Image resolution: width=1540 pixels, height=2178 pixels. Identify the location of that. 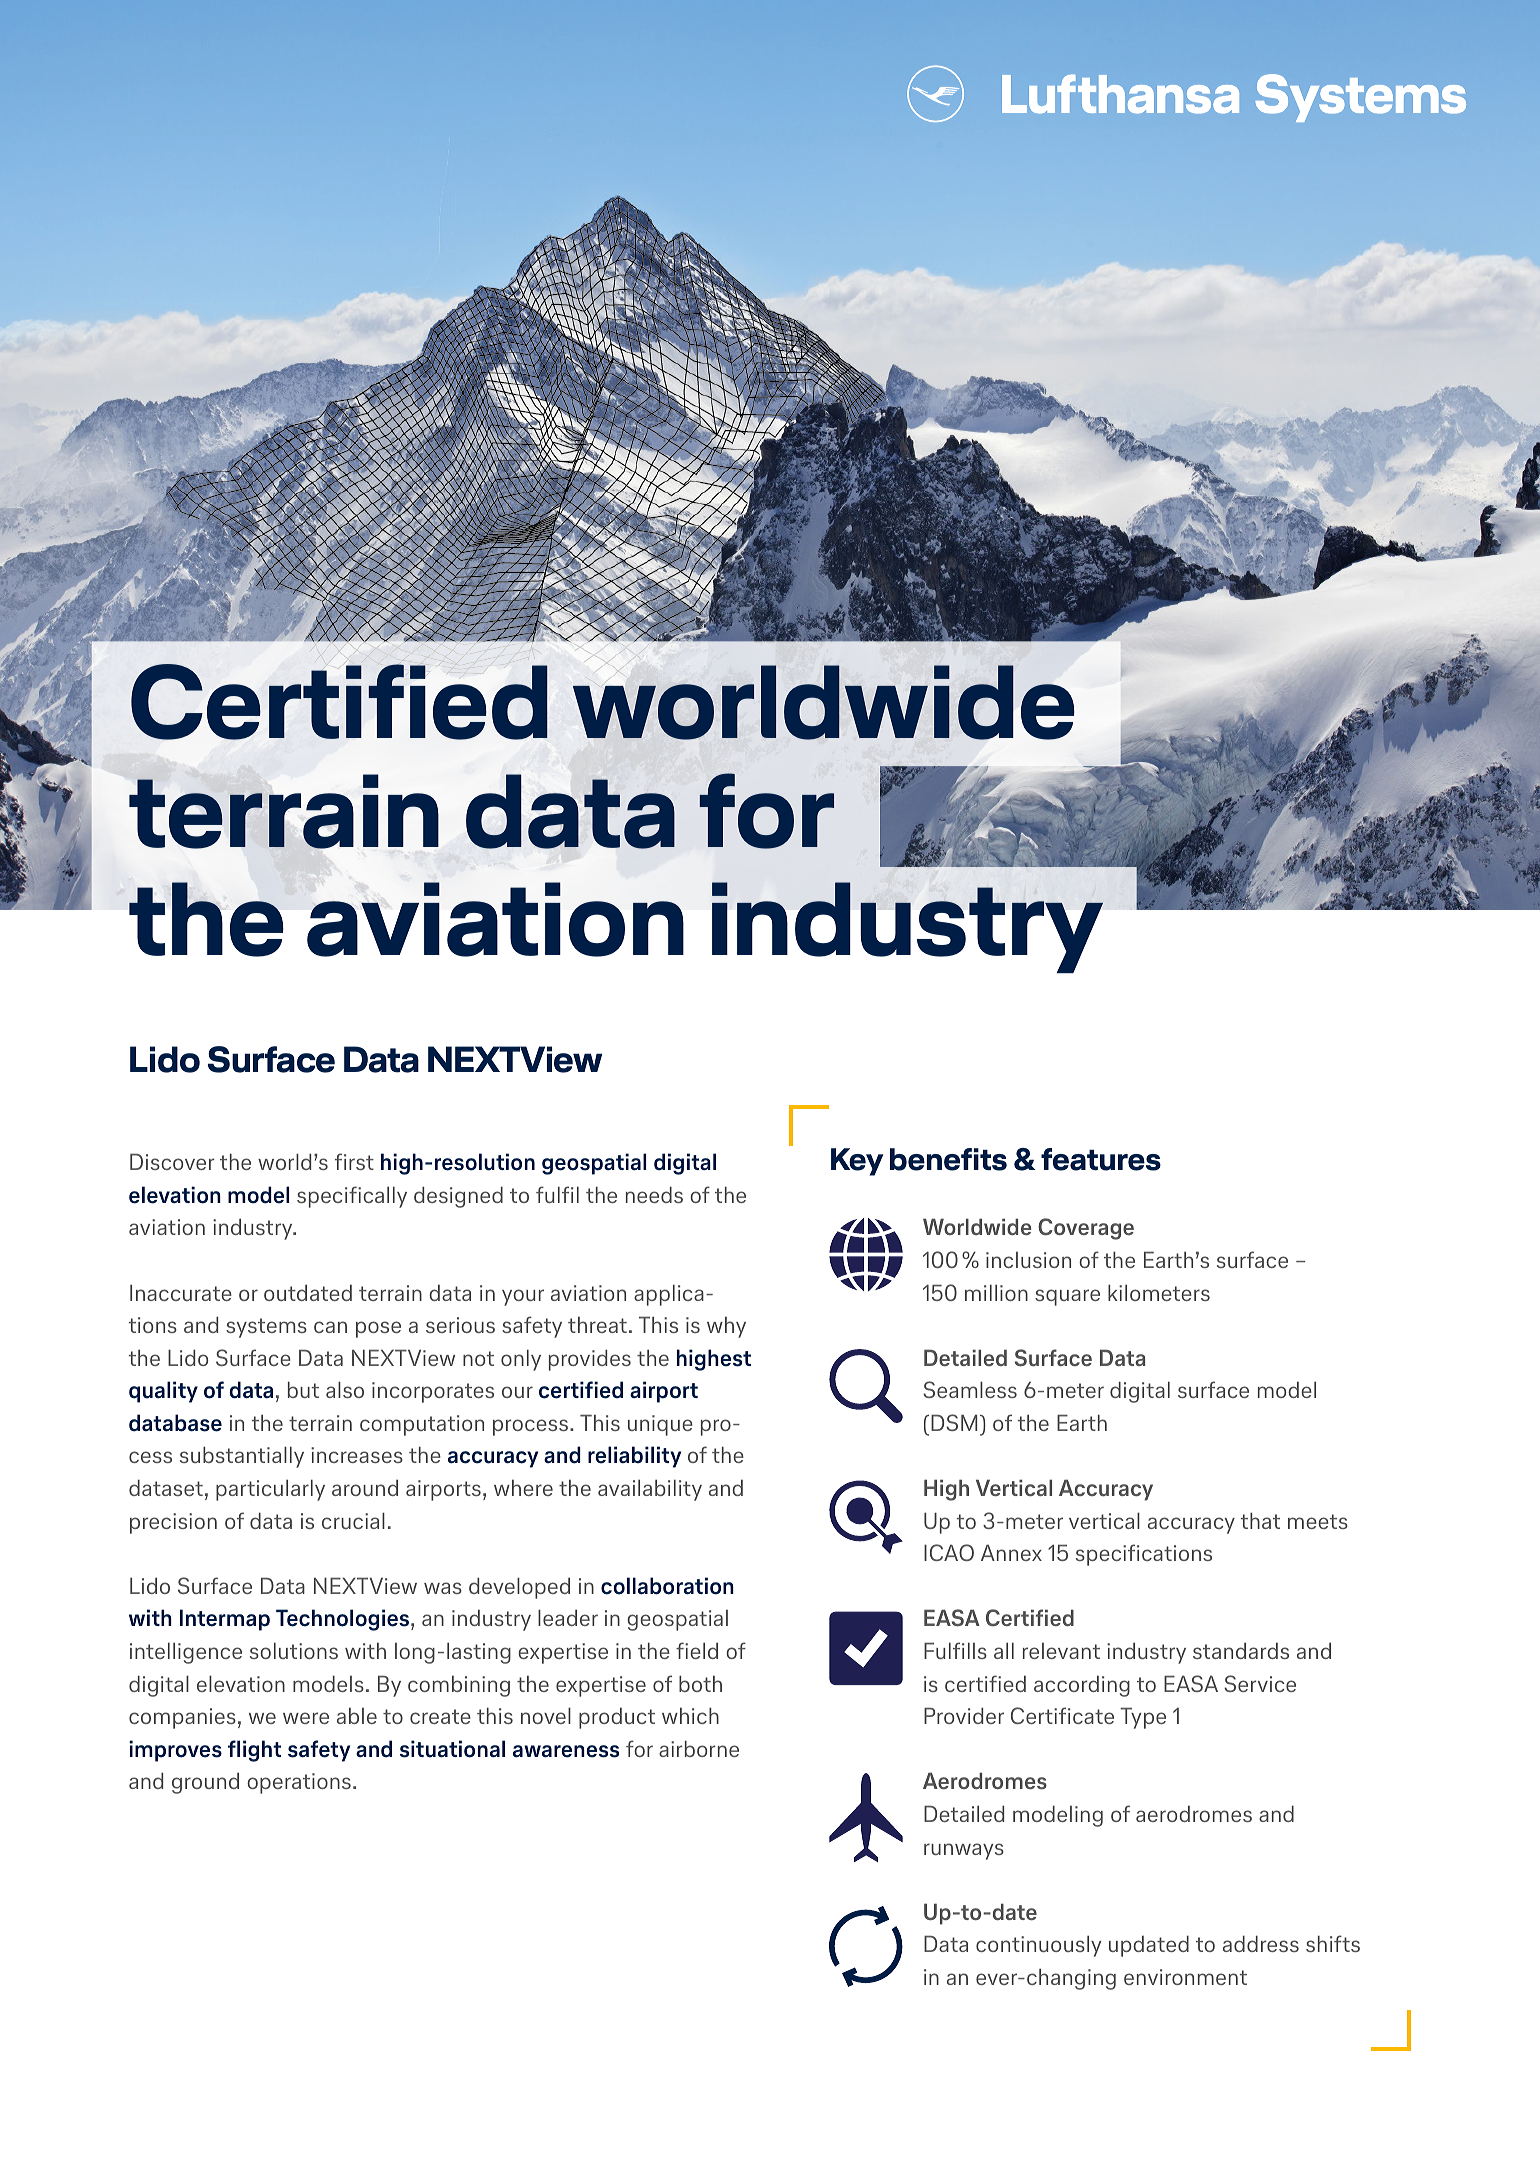
(1260, 1520).
